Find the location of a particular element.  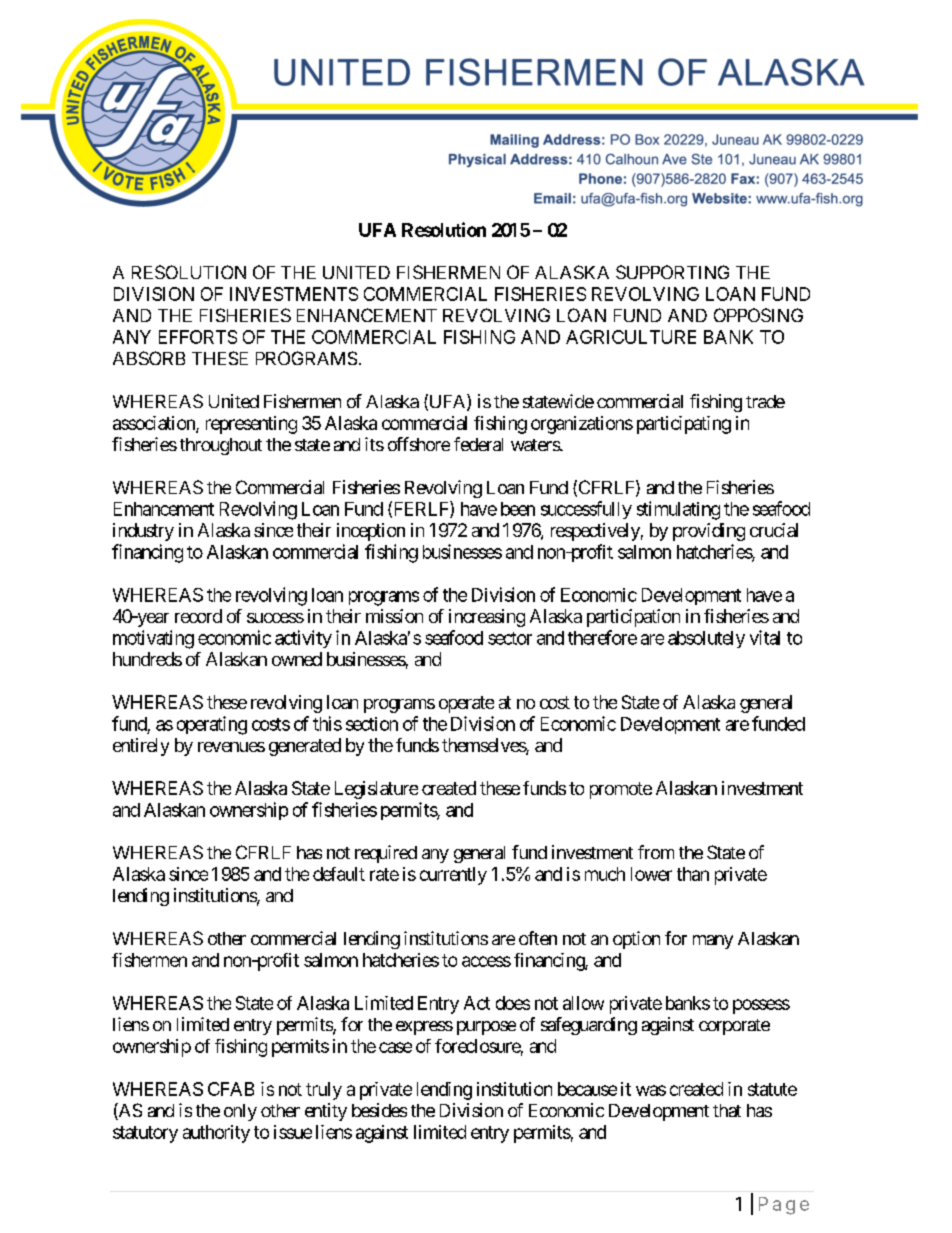

currently is located at coordinates (453, 876).
